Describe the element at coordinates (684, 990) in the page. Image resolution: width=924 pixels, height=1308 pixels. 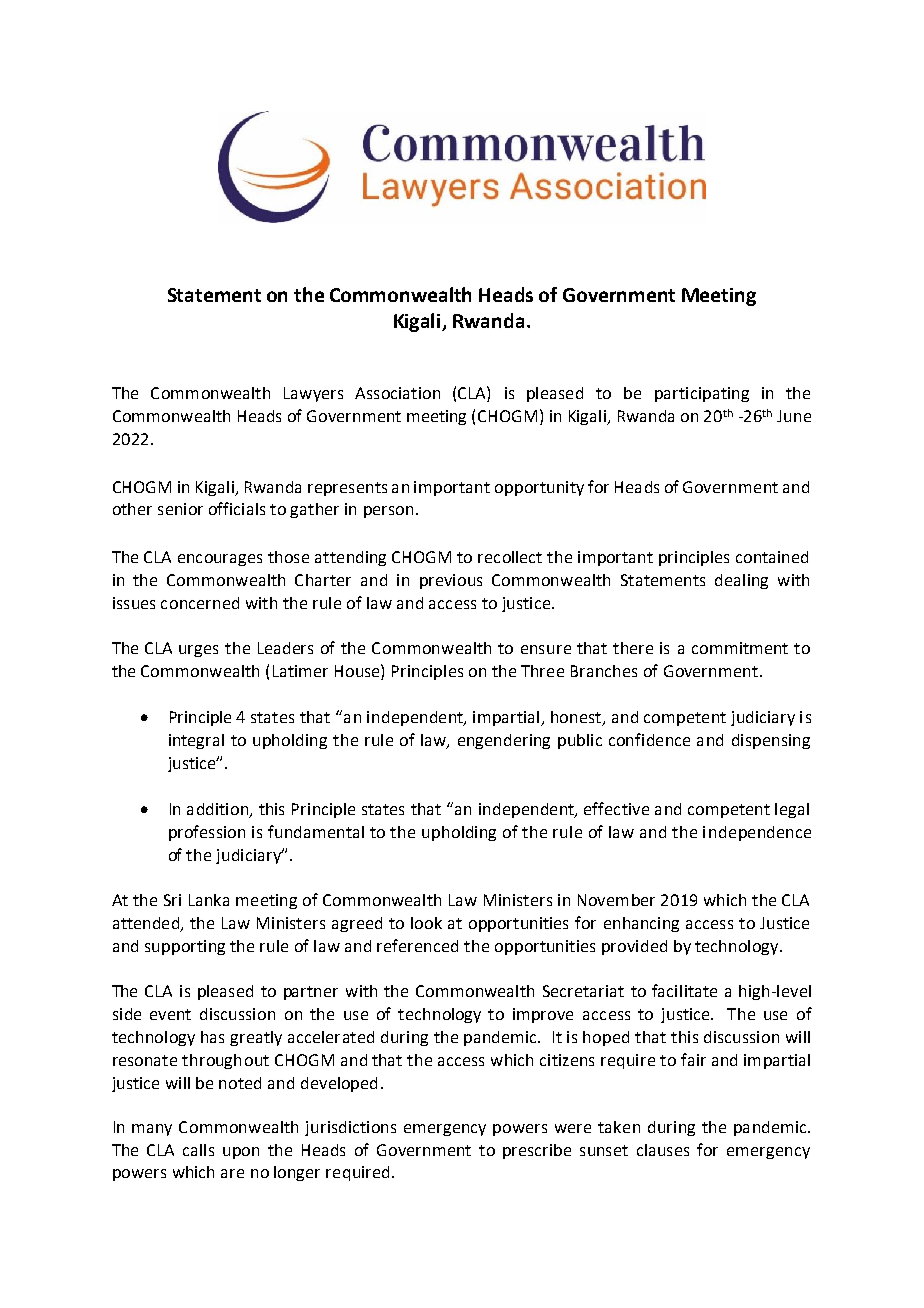
I see `facilitate` at that location.
